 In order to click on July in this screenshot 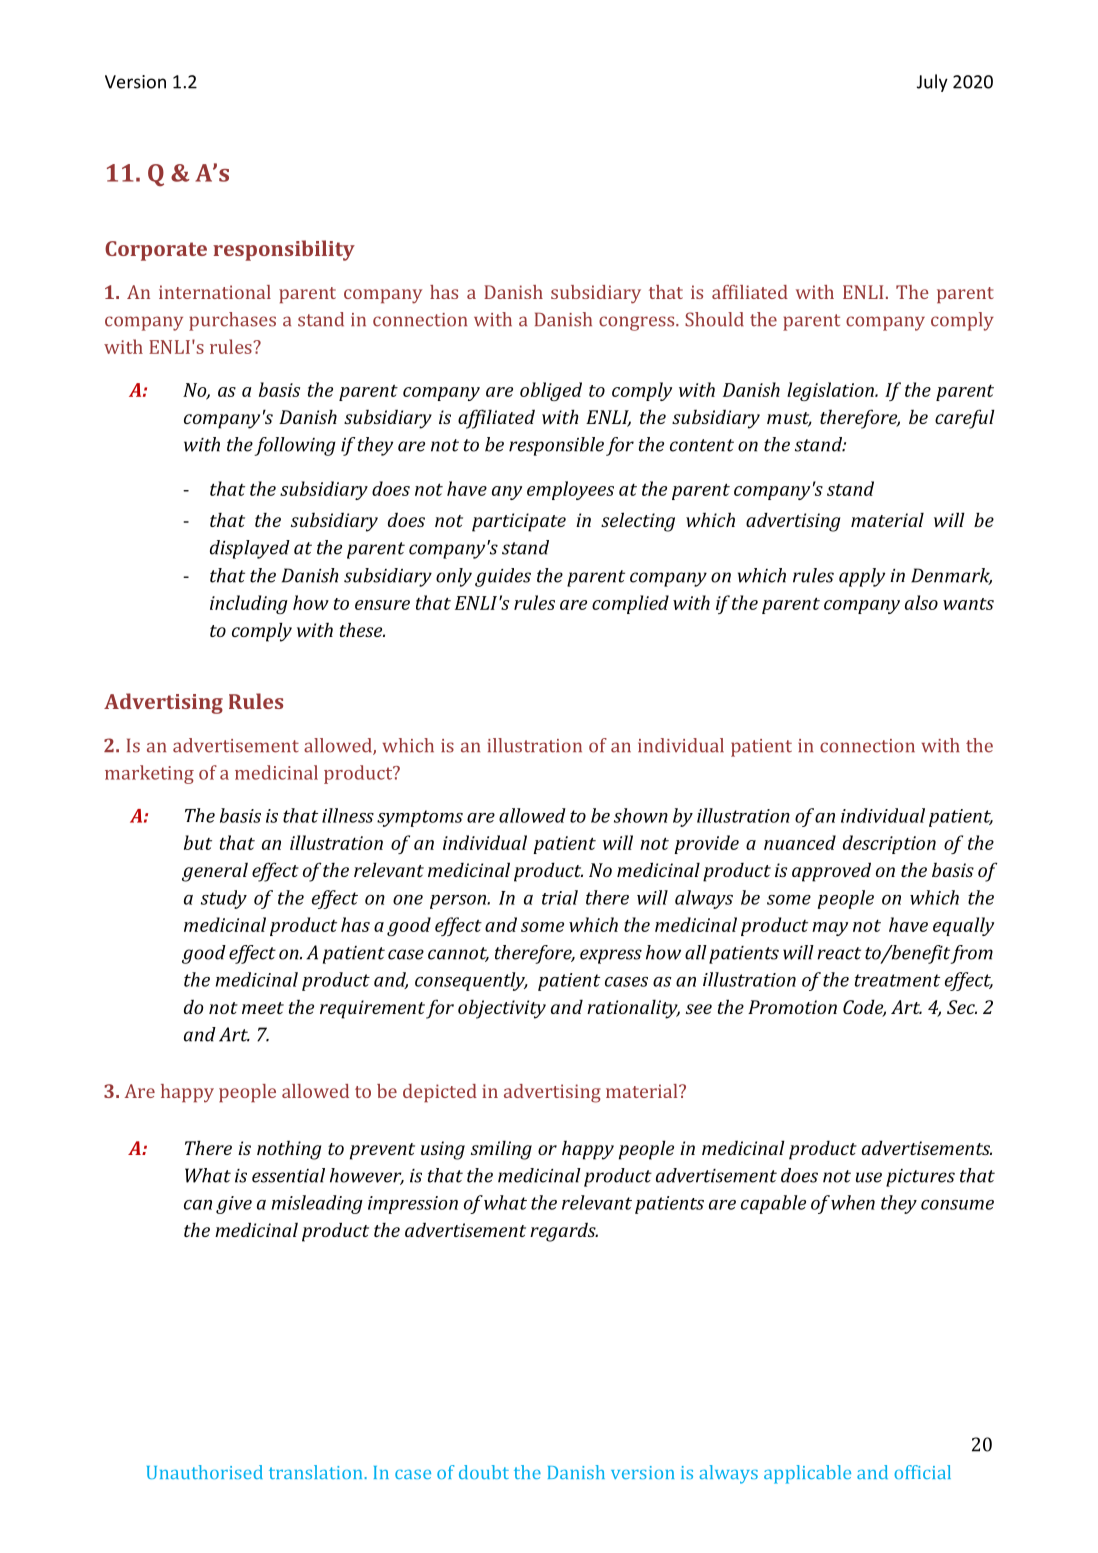, I will do `click(932, 83)`.
